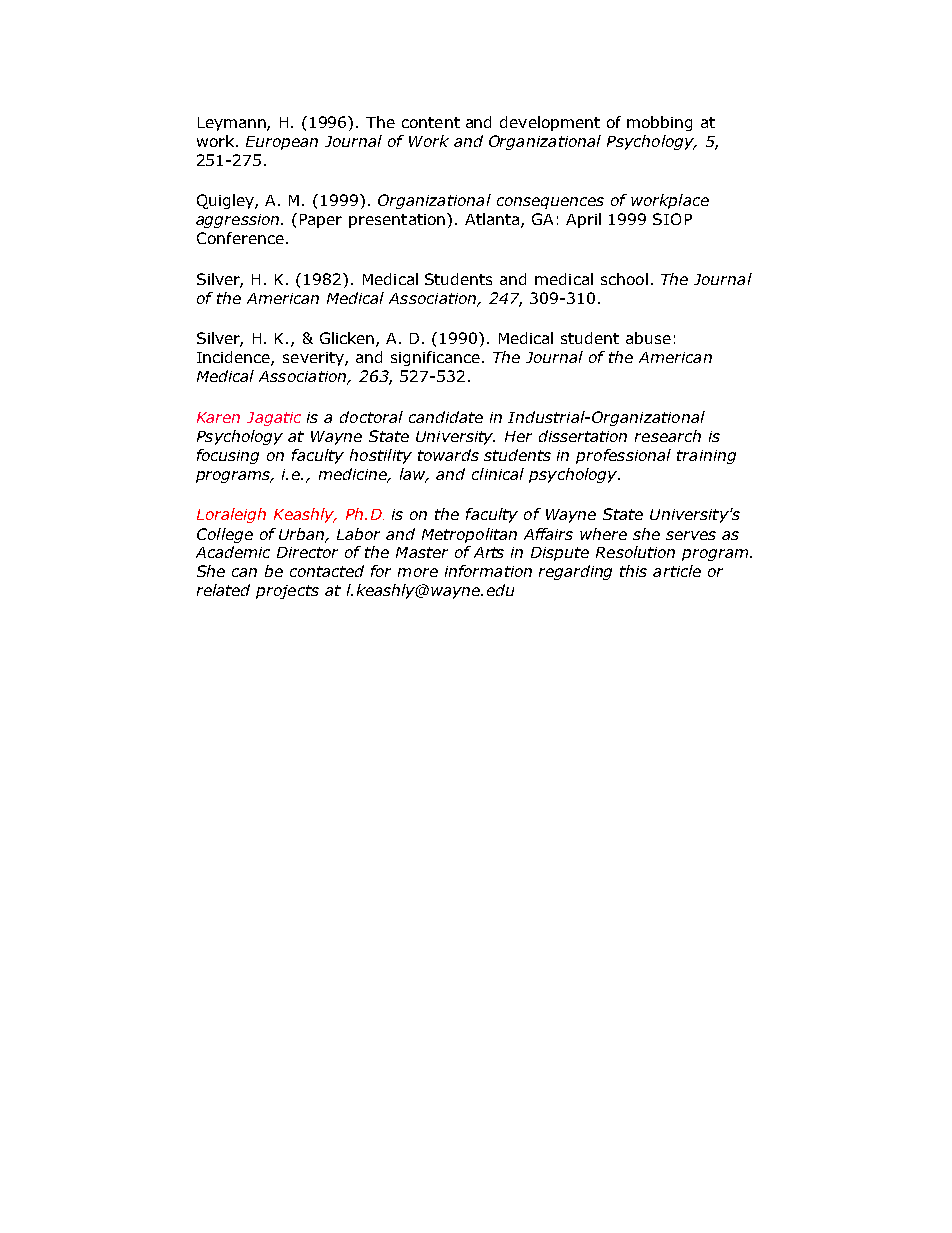 This screenshot has width=952, height=1233. What do you see at coordinates (648, 338) in the screenshot?
I see `abuse` at bounding box center [648, 338].
